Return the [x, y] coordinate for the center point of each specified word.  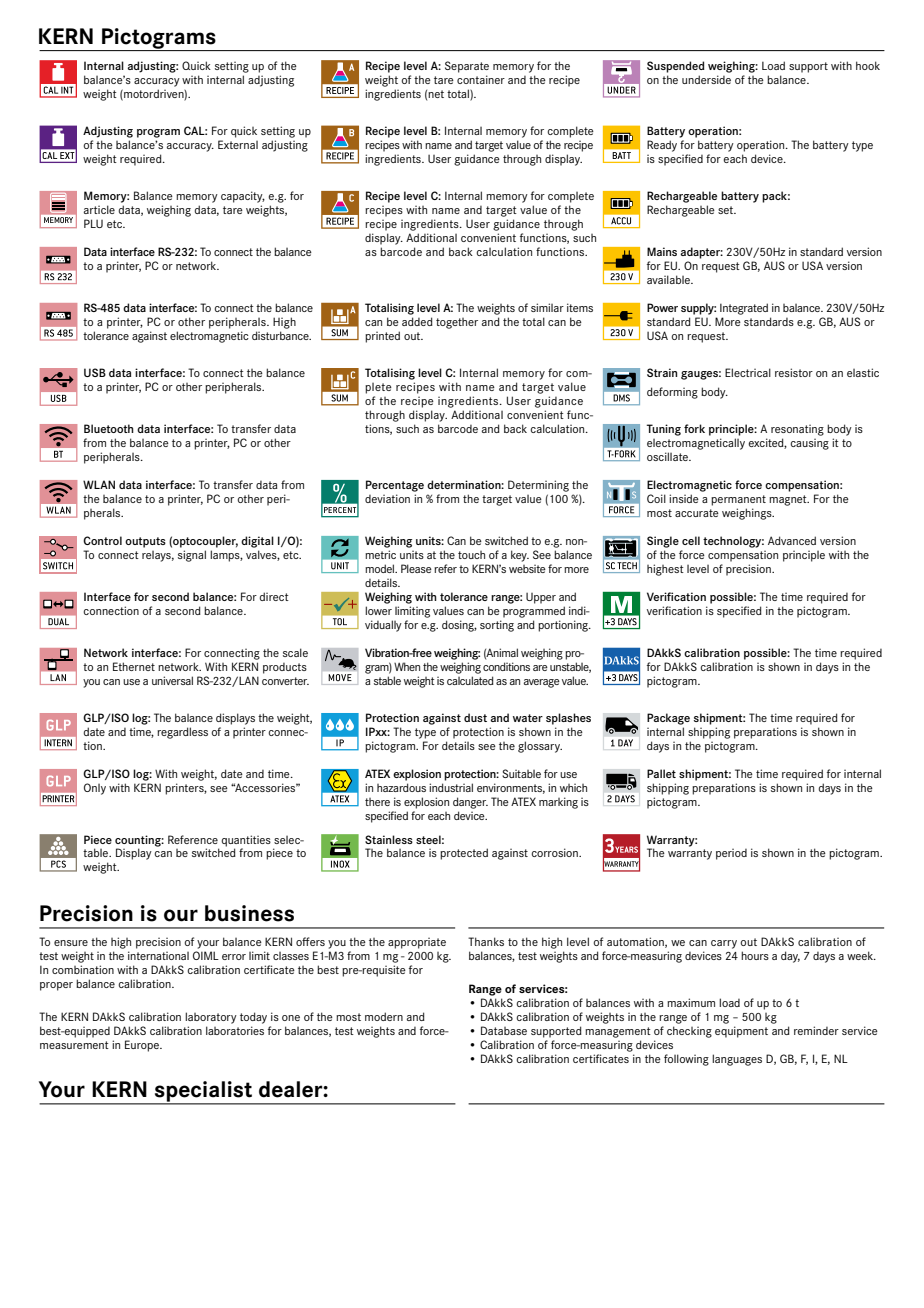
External [238, 144]
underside [706, 79]
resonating [797, 430]
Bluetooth [109, 428]
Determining [538, 486]
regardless [182, 733]
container [481, 79]
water [528, 718]
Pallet [661, 773]
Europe [143, 1046]
